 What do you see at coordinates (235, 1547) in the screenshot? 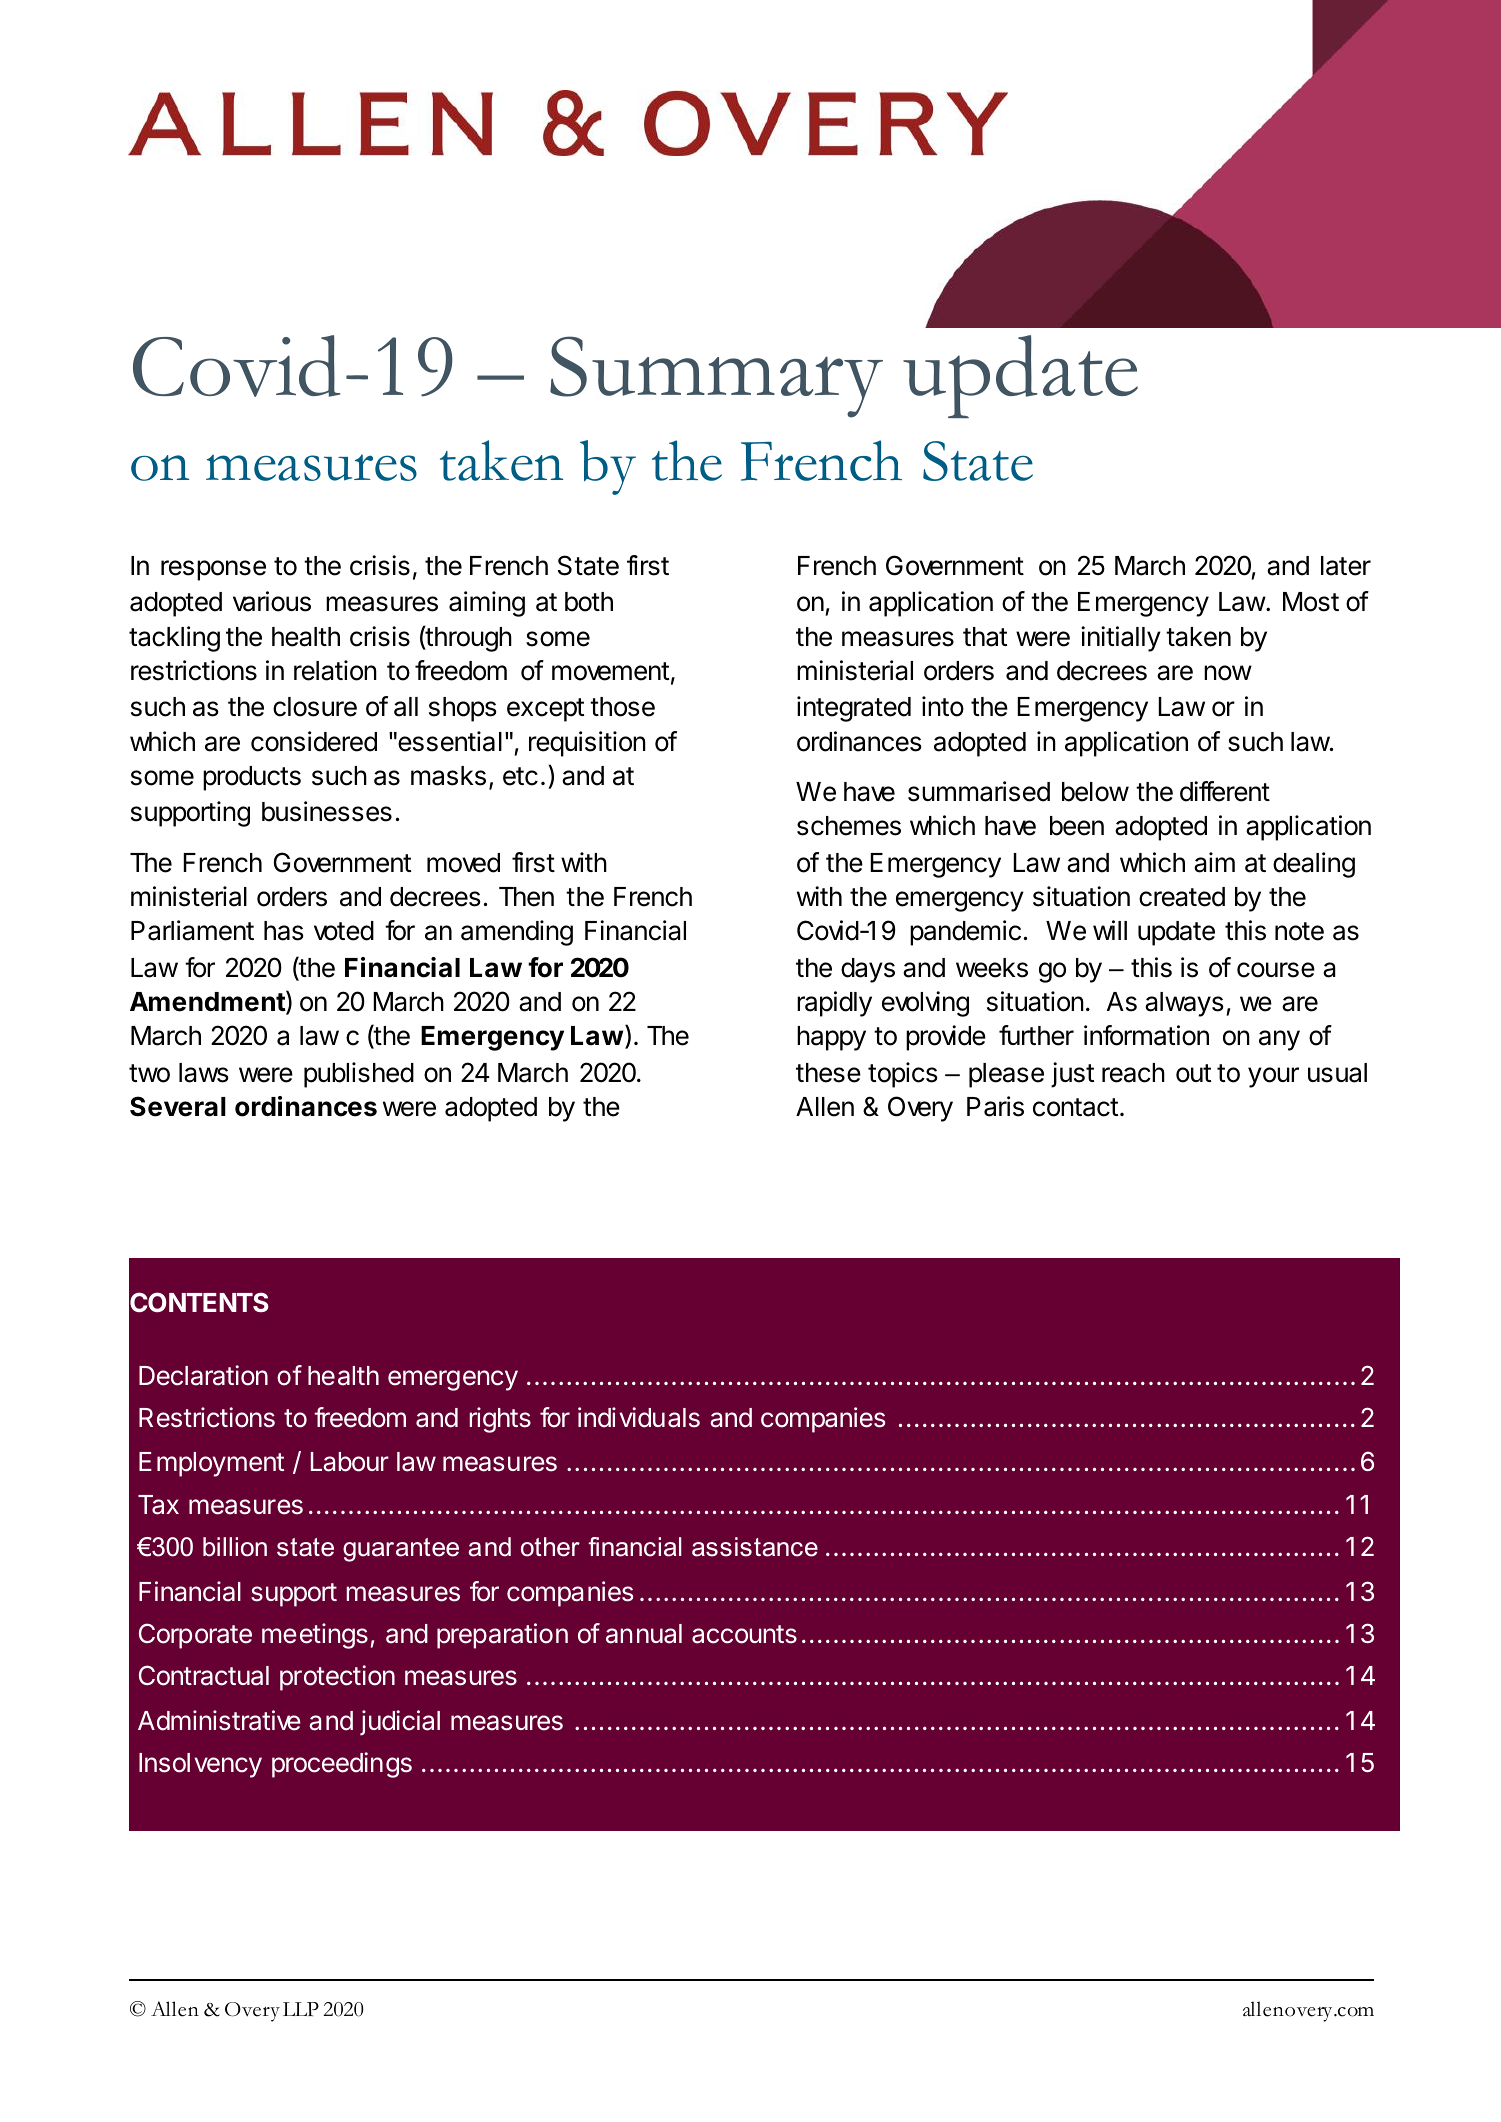
I see `billion` at bounding box center [235, 1547].
